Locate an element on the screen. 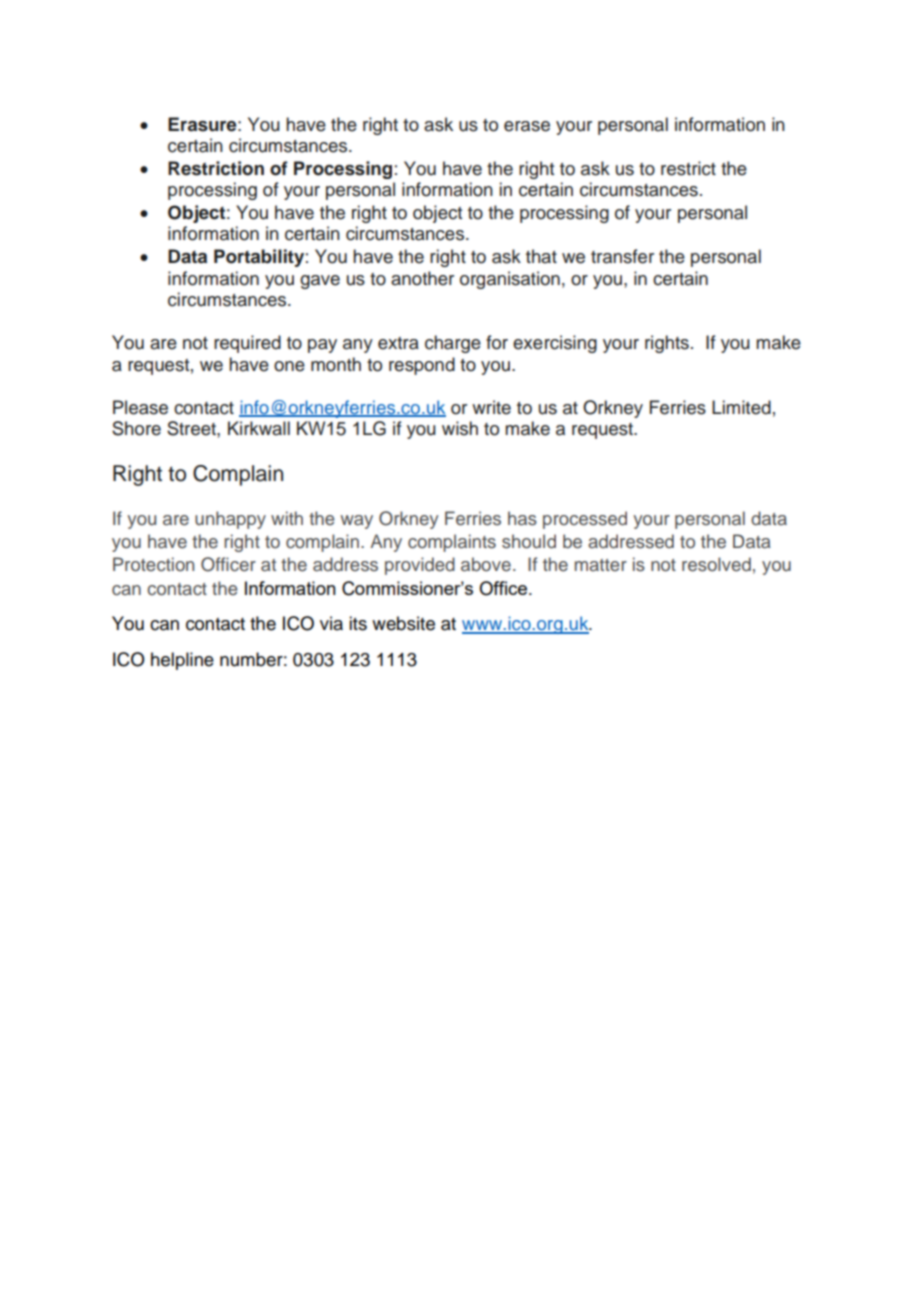 This screenshot has width=924, height=1308. erase is located at coordinates (527, 126).
